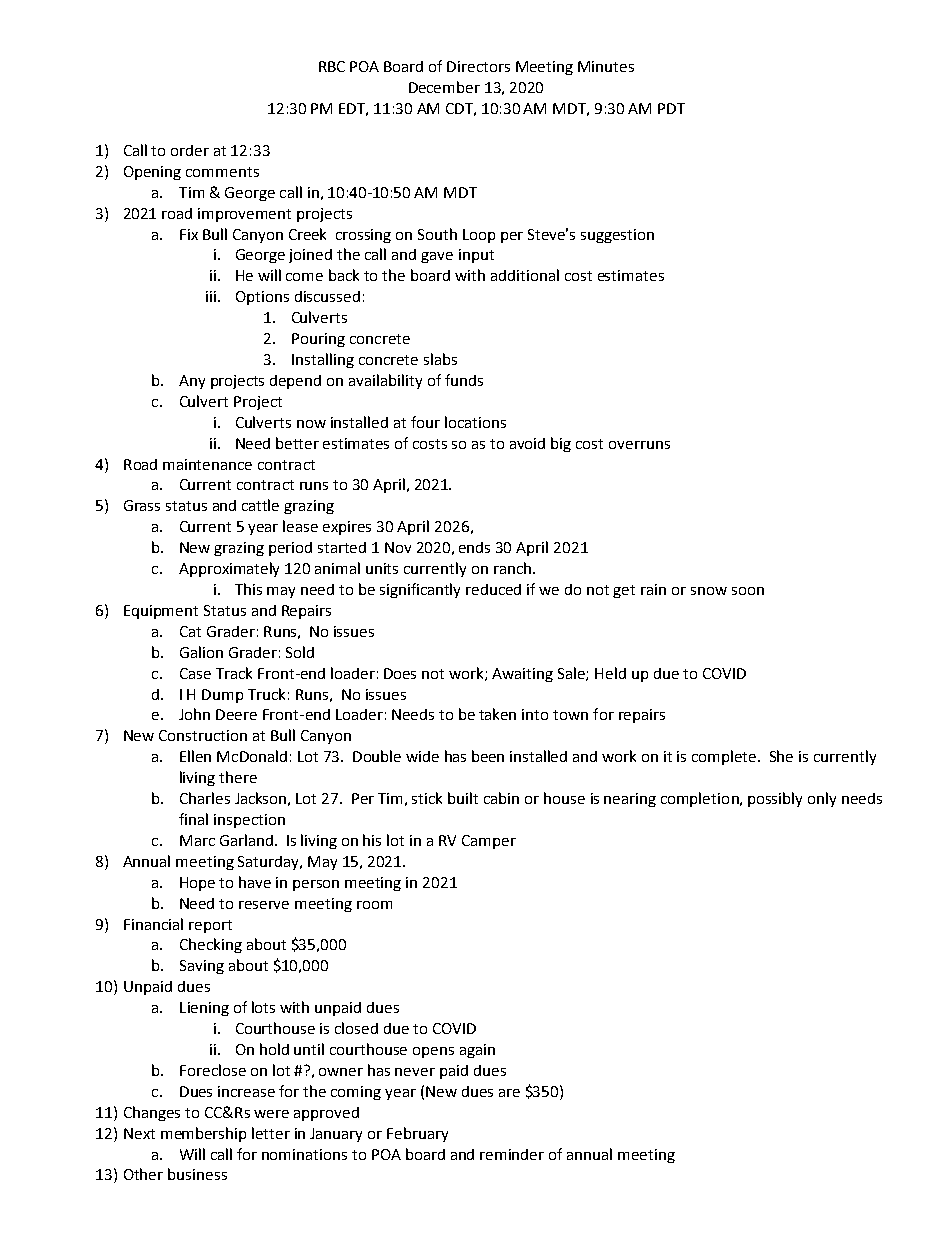 The height and width of the screenshot is (1233, 952). What do you see at coordinates (444, 87) in the screenshot?
I see `December` at bounding box center [444, 87].
